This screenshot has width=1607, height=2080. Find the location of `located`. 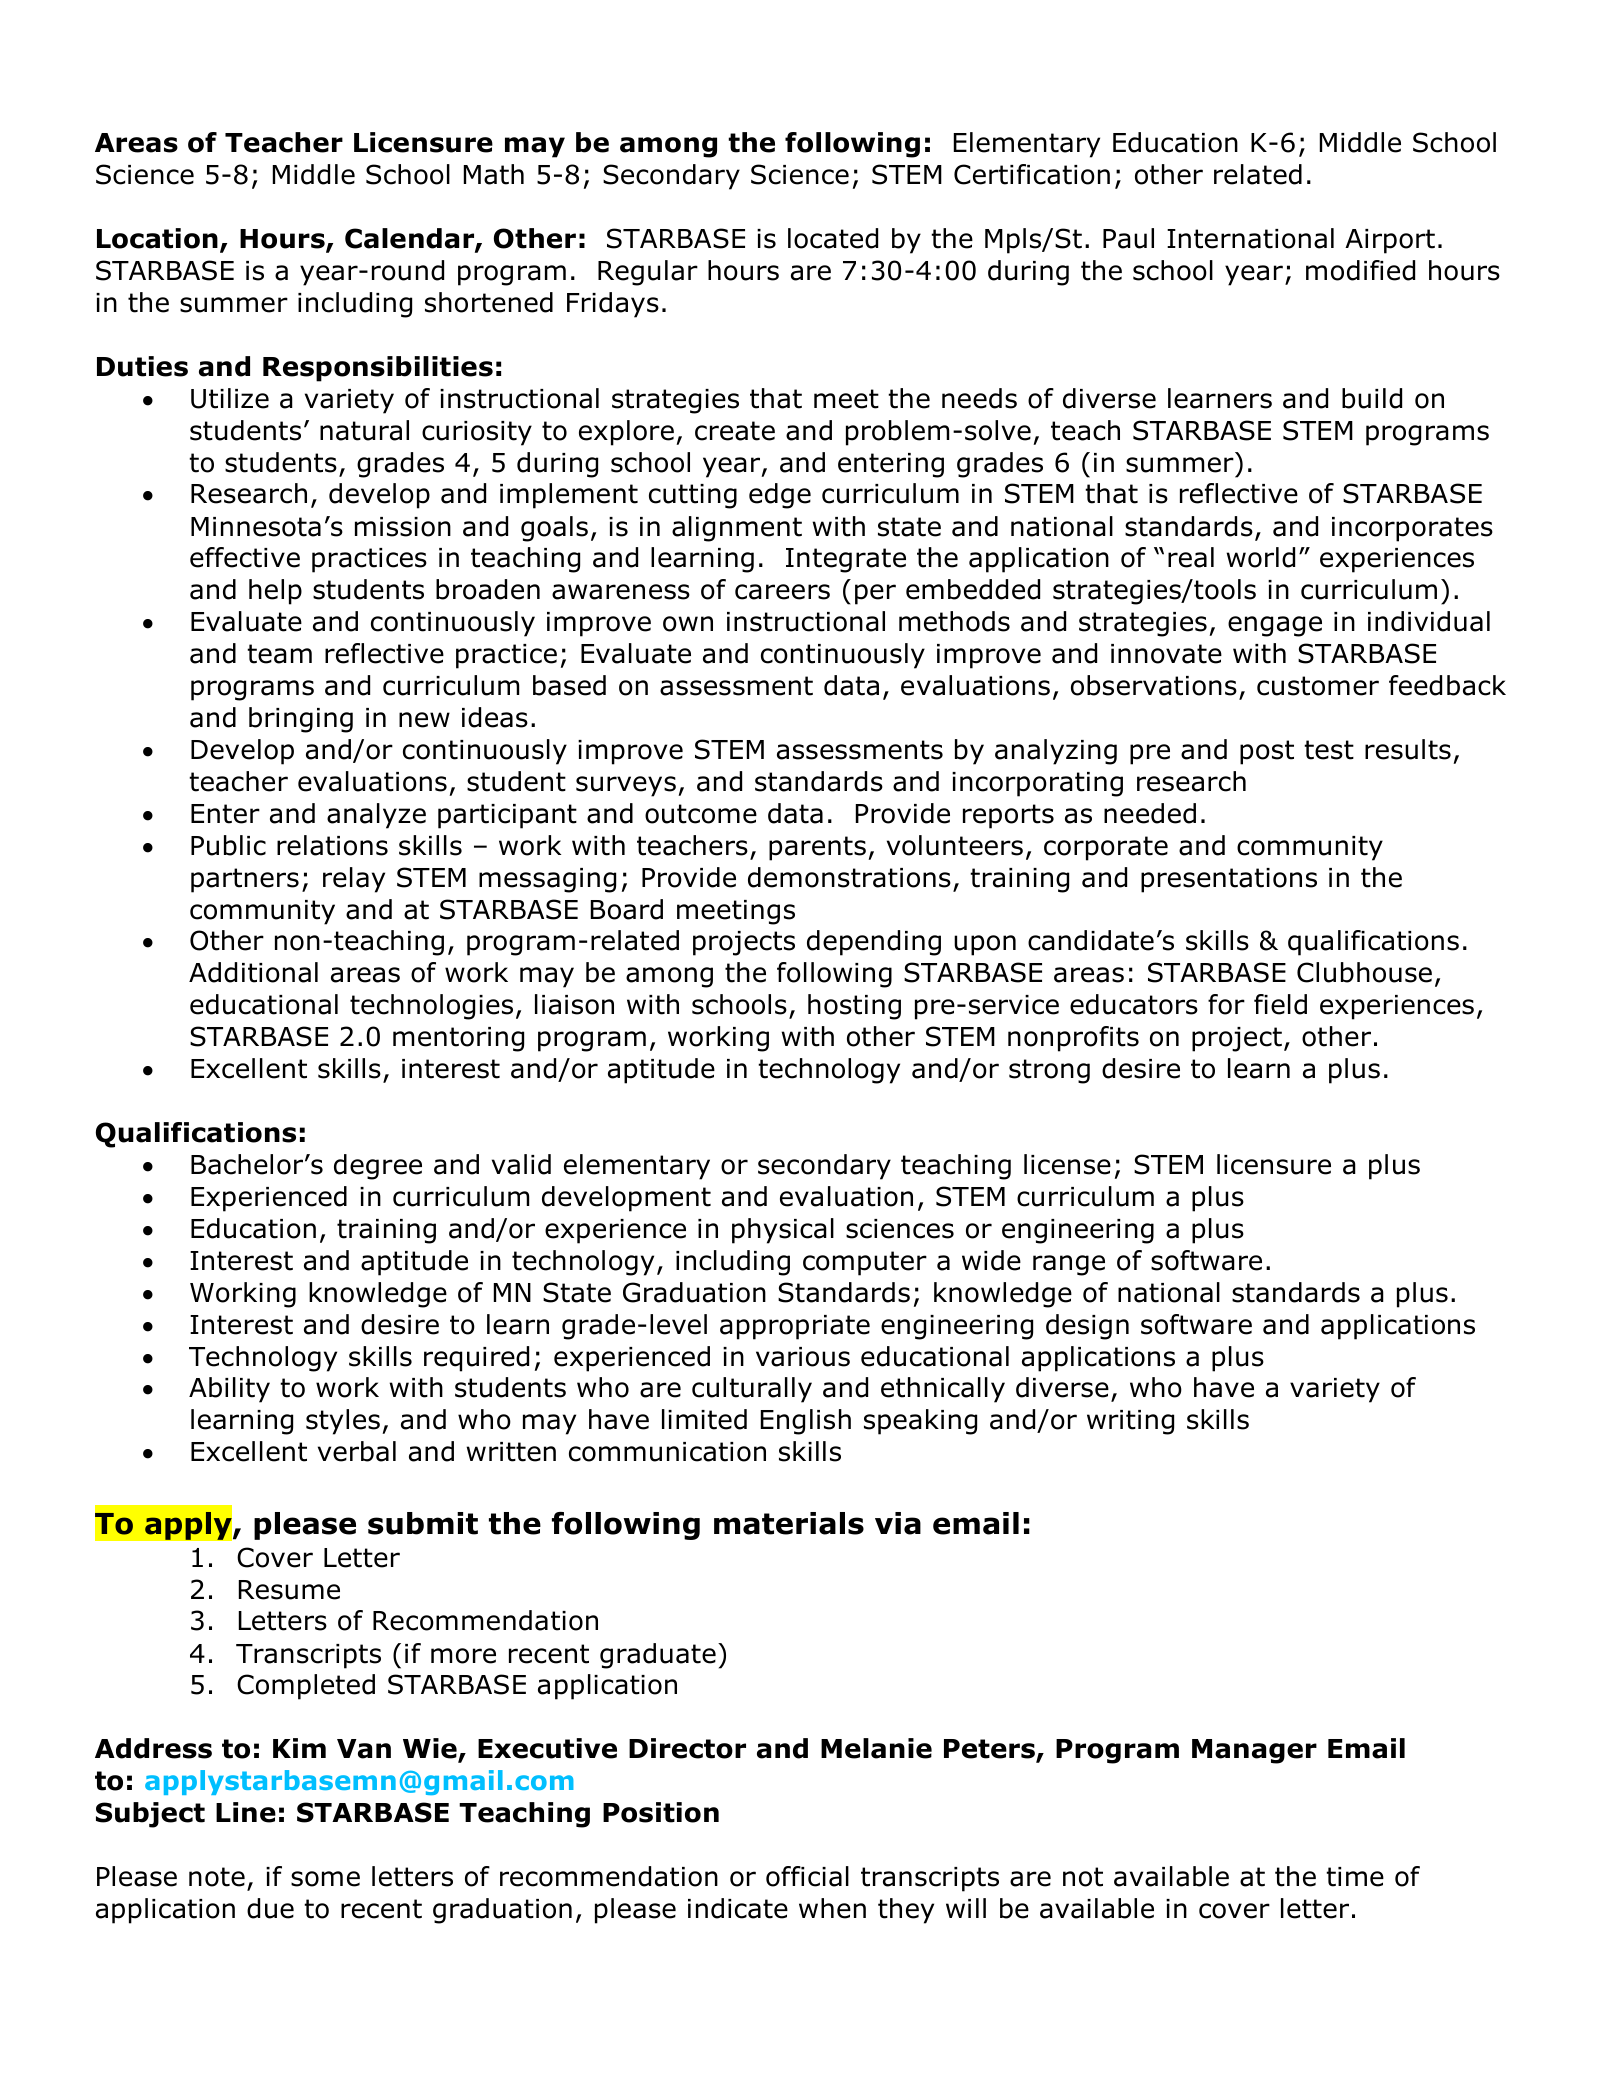

located is located at coordinates (833, 238).
